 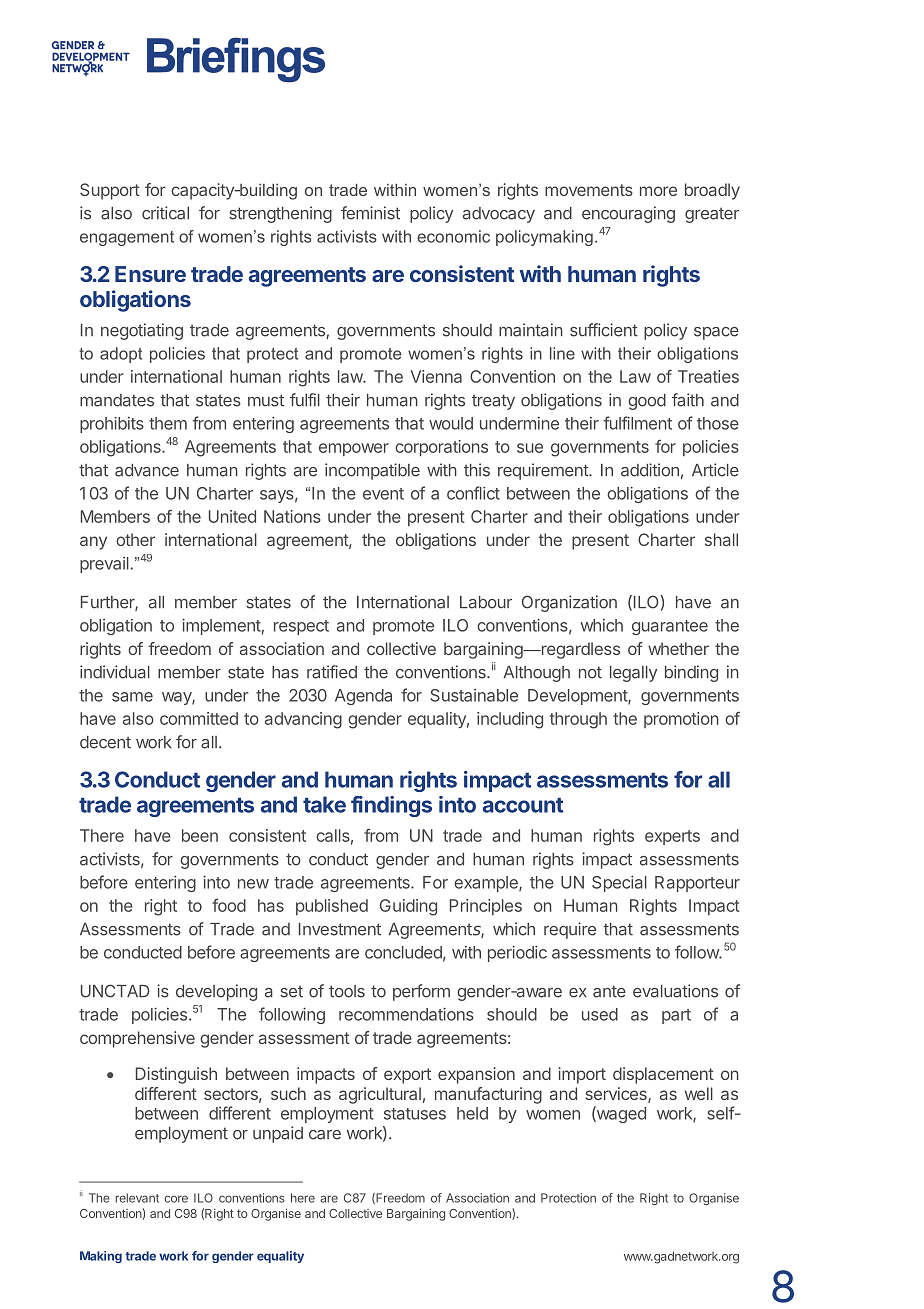 I want to click on Agenda, so click(x=363, y=697).
